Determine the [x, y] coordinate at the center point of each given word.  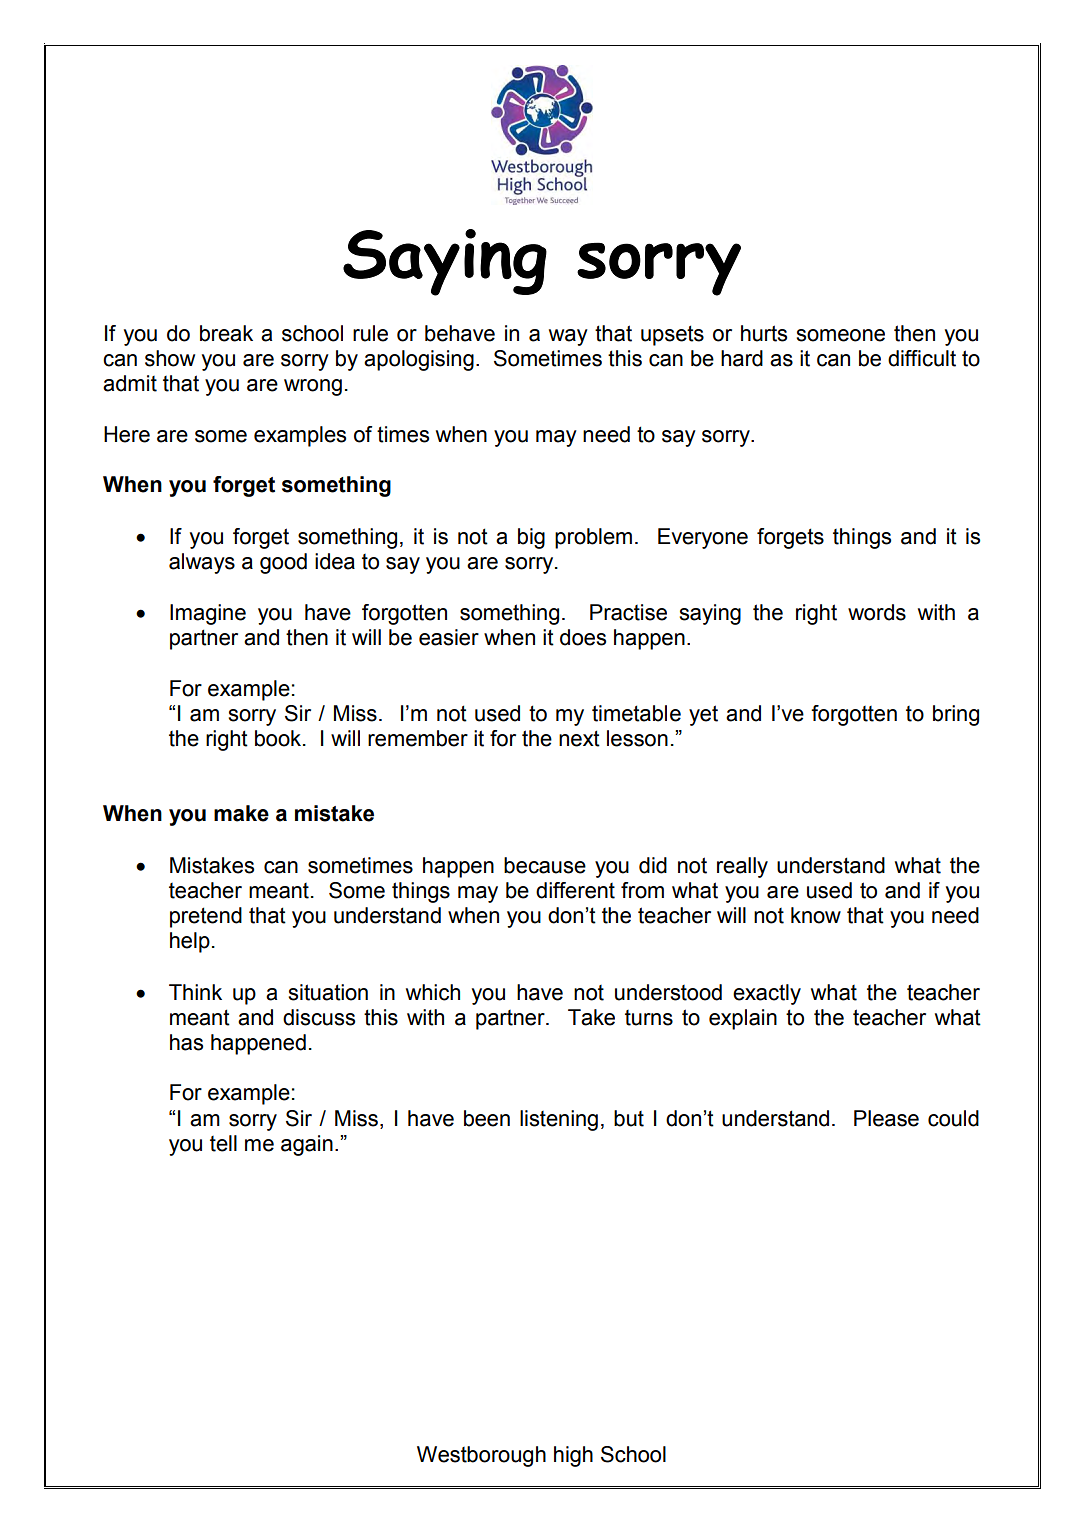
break [226, 333]
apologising [419, 360]
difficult [922, 358]
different [575, 890]
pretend [206, 917]
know [816, 915]
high [573, 1456]
